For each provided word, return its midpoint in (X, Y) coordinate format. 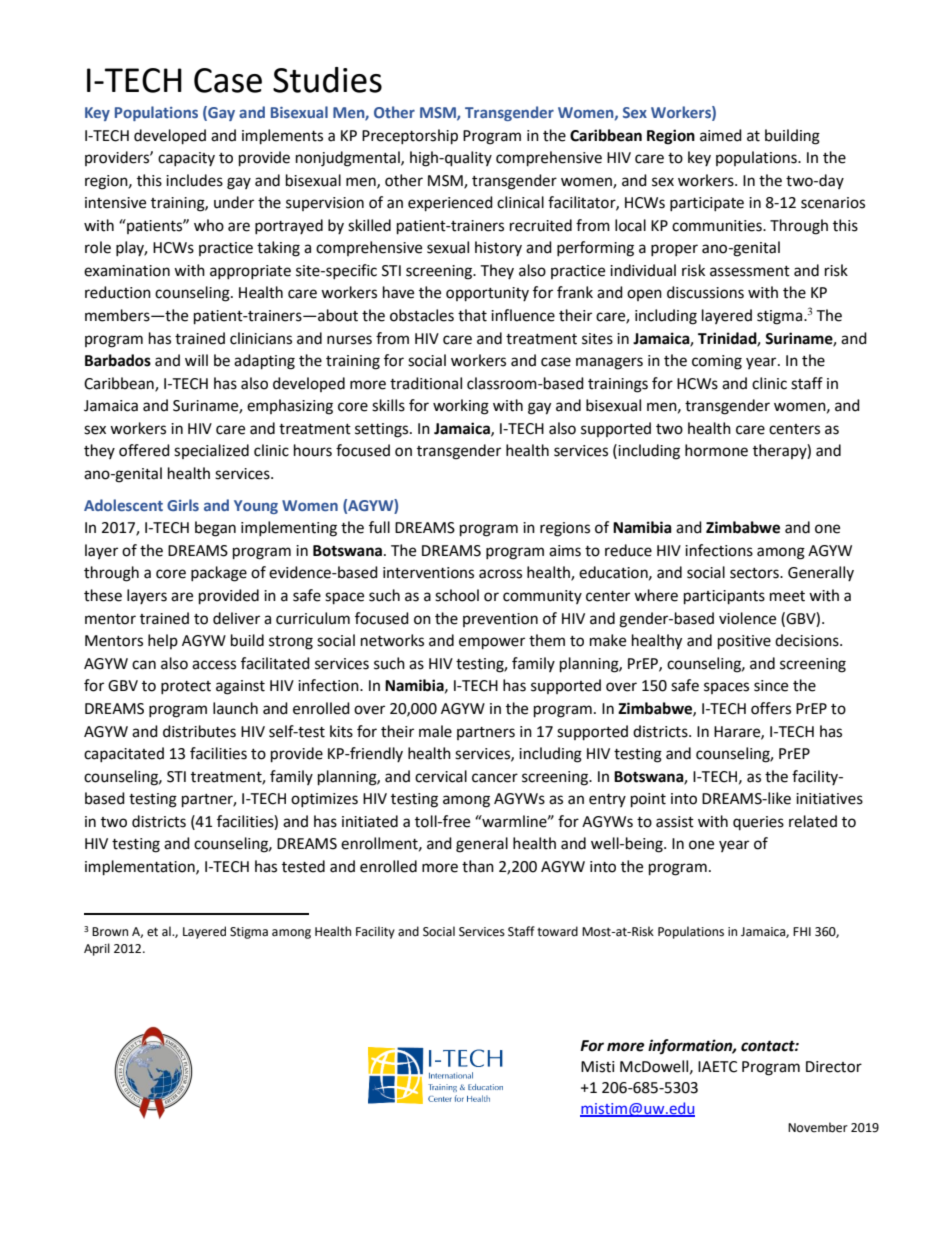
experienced (450, 204)
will (196, 360)
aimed (721, 135)
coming (717, 362)
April (97, 949)
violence (747, 618)
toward (557, 931)
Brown (110, 931)
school (457, 595)
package (219, 574)
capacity (186, 159)
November (818, 1127)
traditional (426, 383)
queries (758, 823)
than (478, 866)
